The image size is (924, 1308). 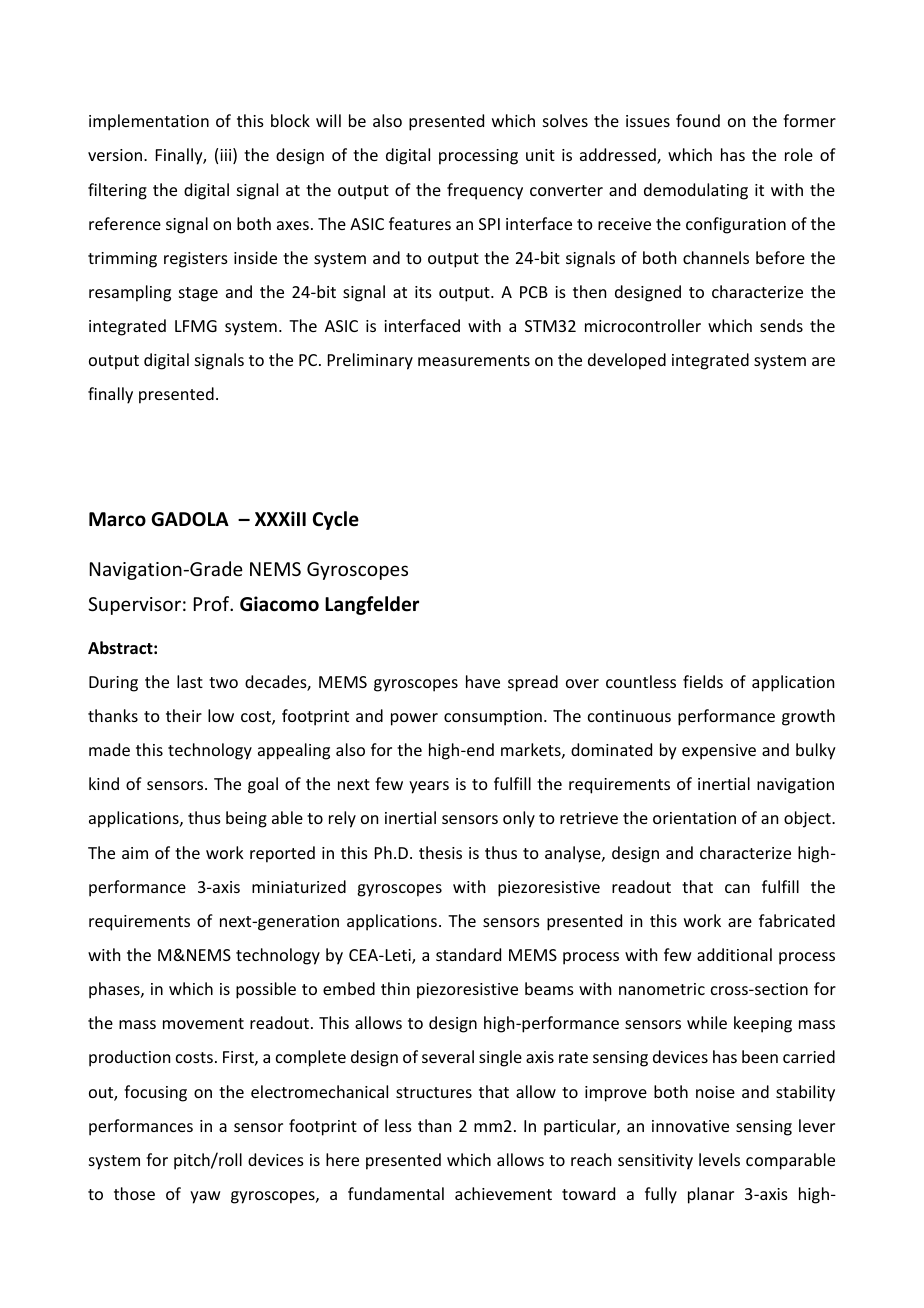 What do you see at coordinates (336, 520) in the screenshot?
I see `Cycle` at bounding box center [336, 520].
